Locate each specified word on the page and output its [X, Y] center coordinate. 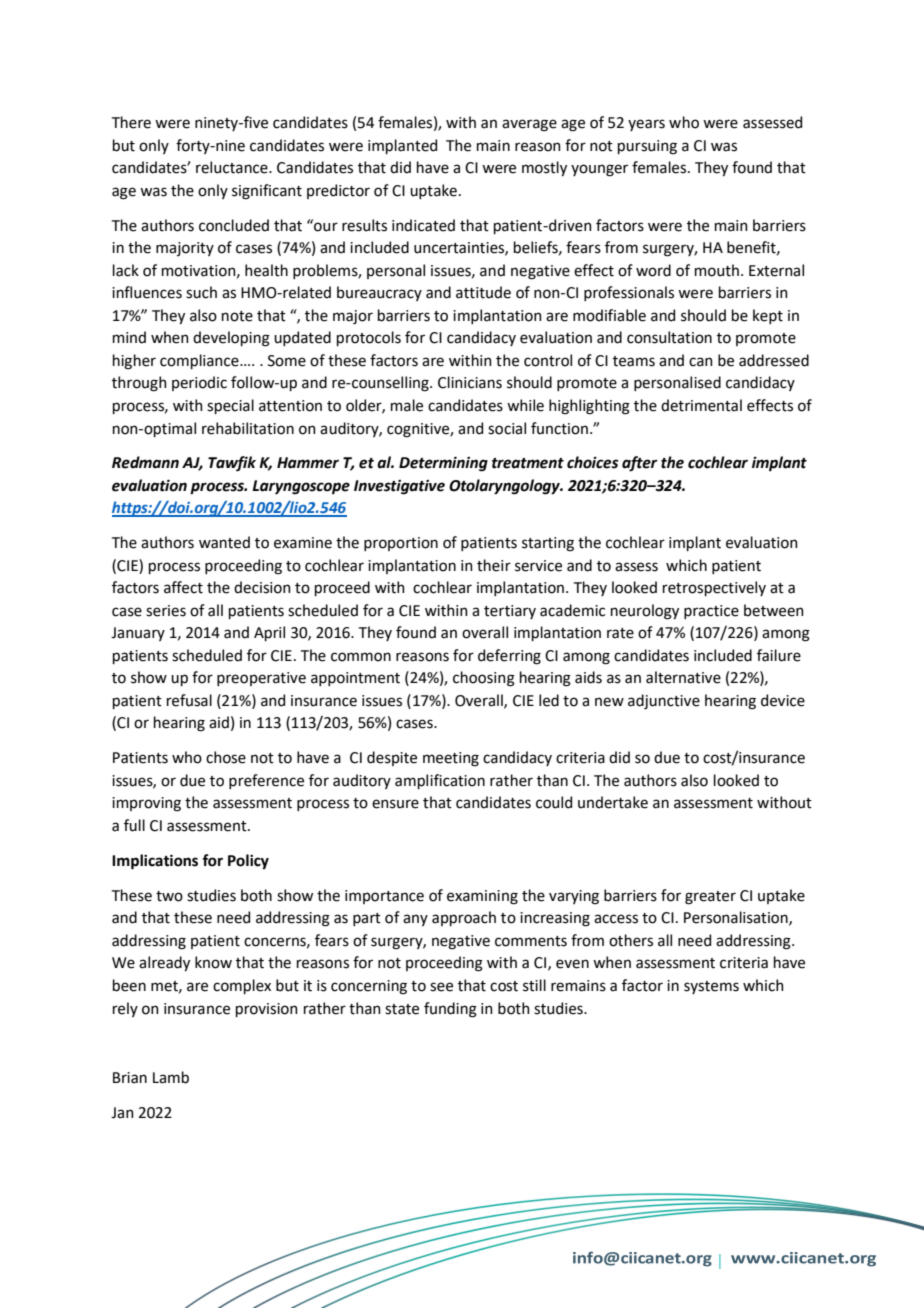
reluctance [233, 167]
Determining [443, 464]
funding [450, 1010]
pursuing [647, 147]
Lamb [171, 1077]
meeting [451, 759]
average [529, 125]
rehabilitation [248, 428]
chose [226, 757]
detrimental [701, 405]
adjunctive [664, 701]
